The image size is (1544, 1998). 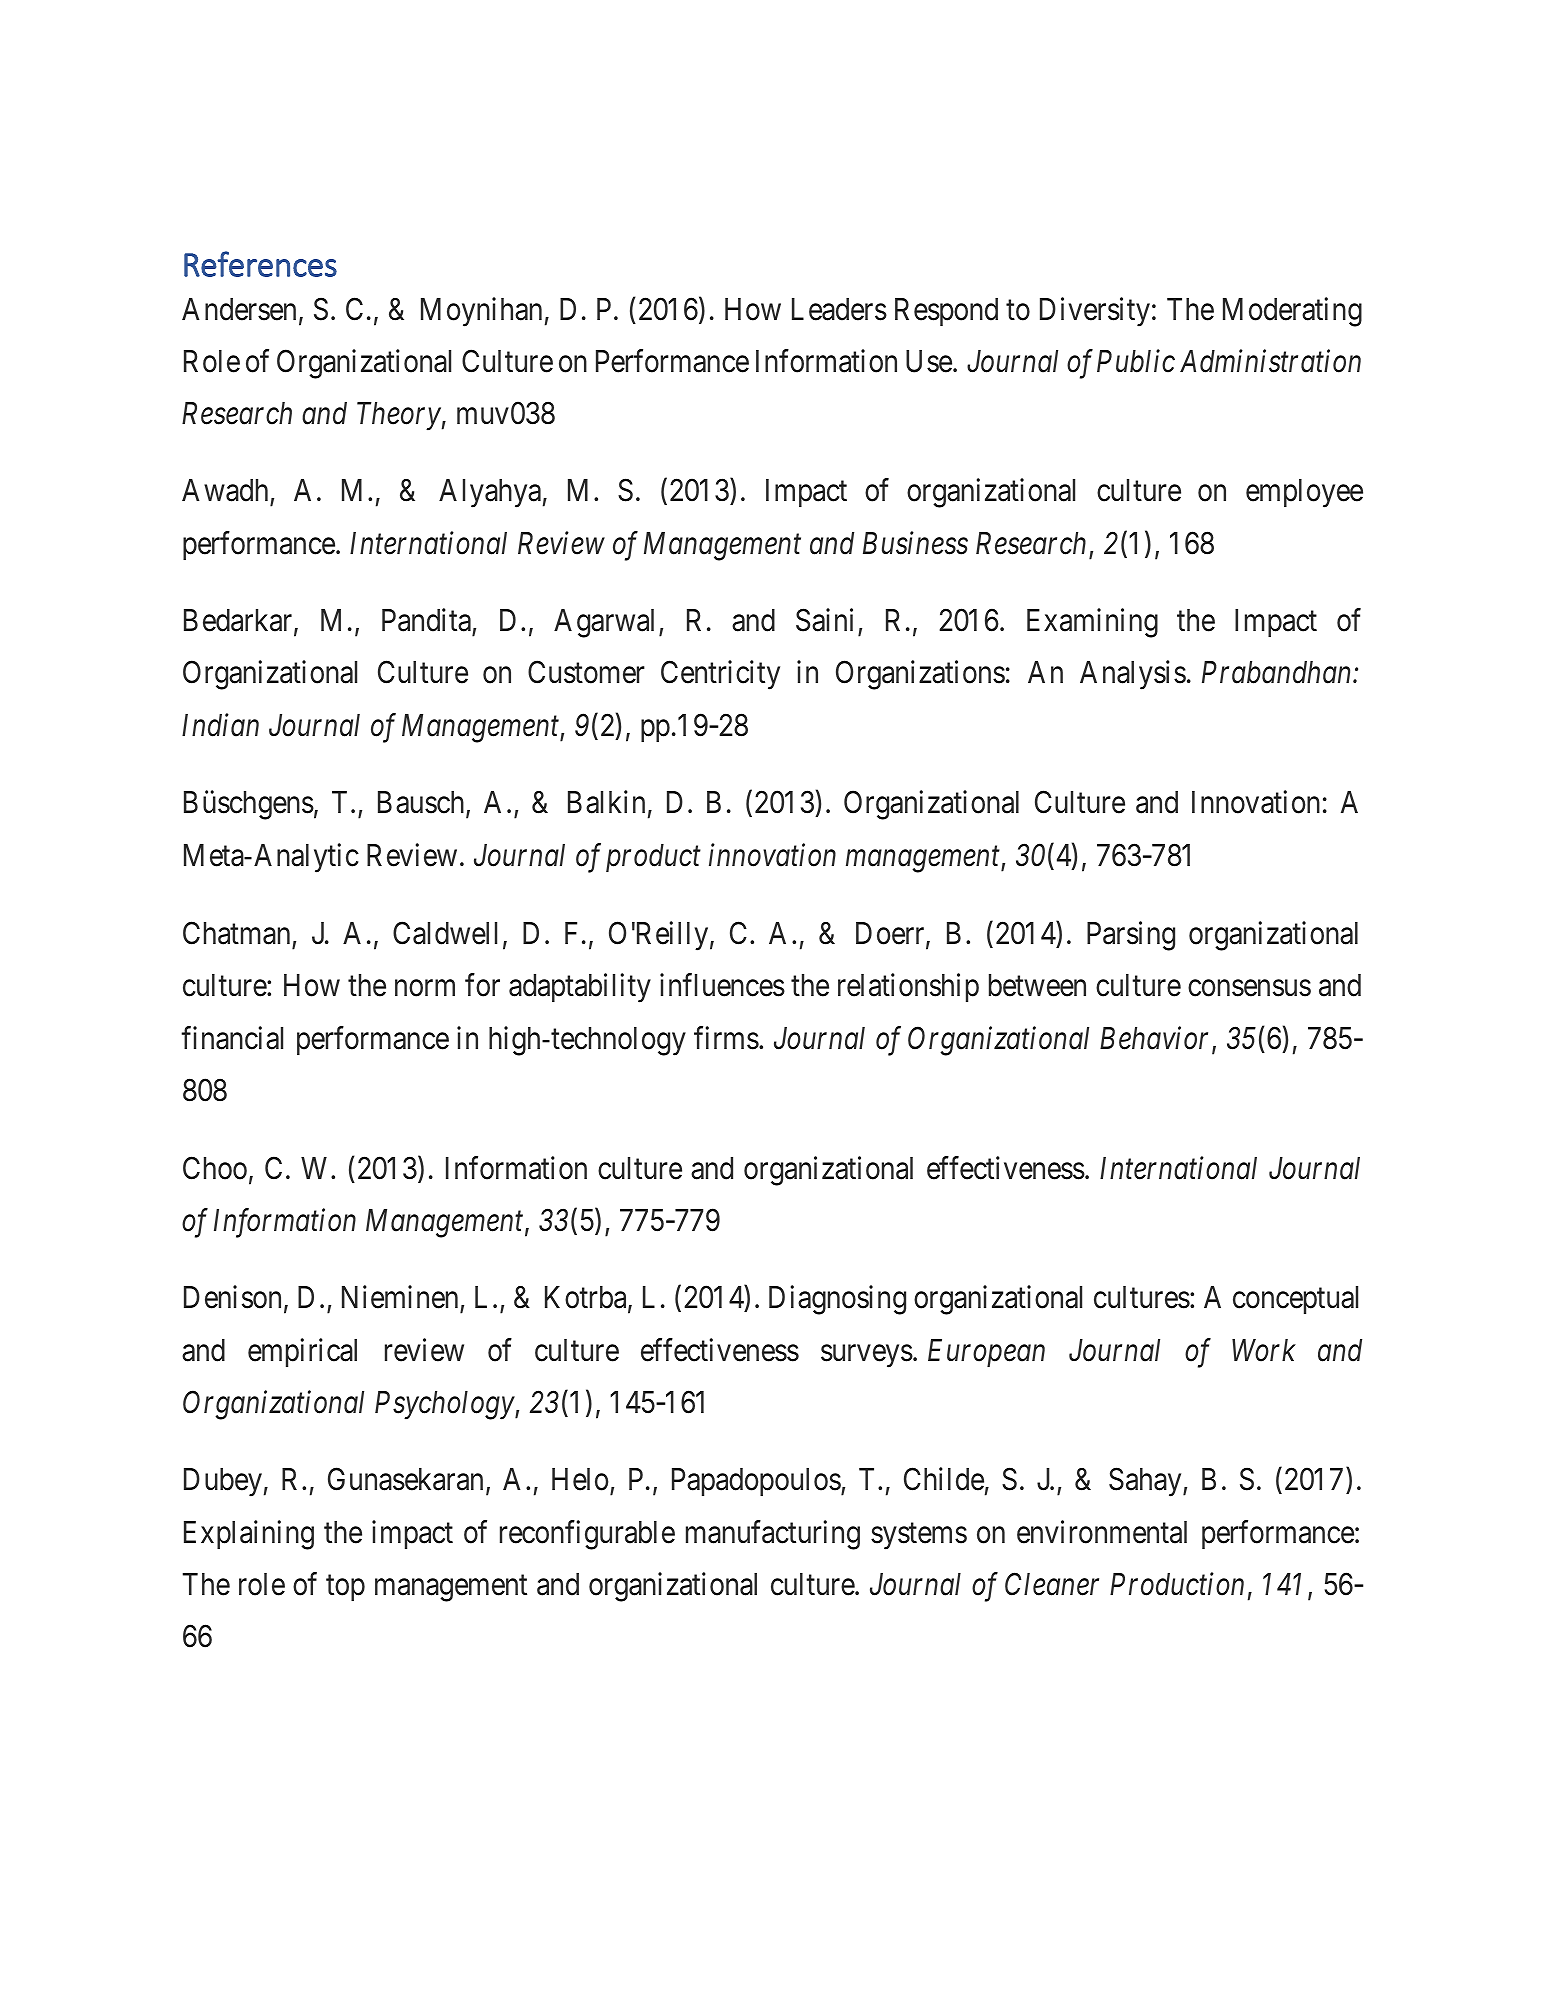 I want to click on Andersen, so click(x=239, y=309).
